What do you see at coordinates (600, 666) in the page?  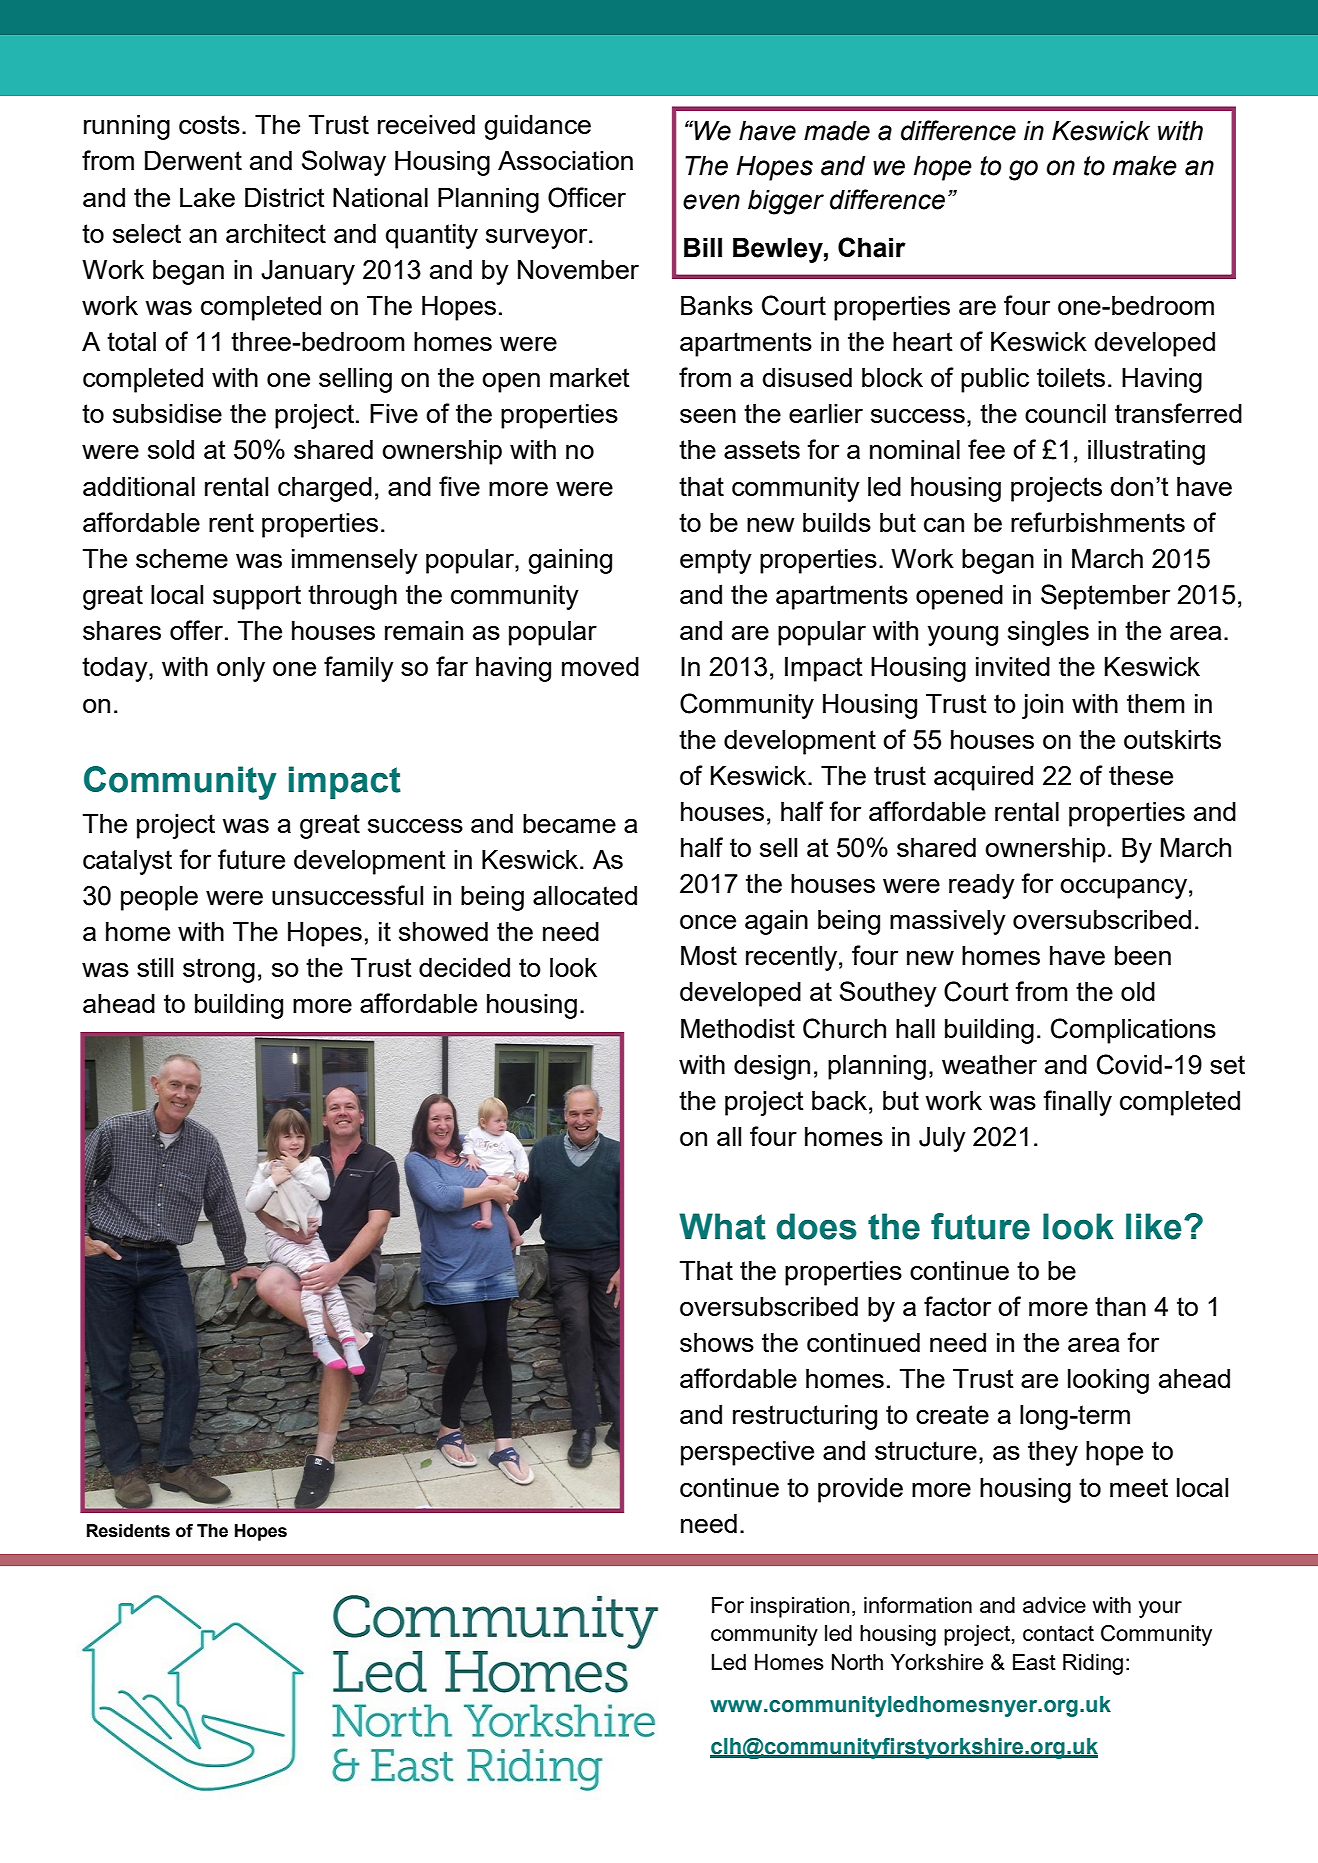 I see `moved` at bounding box center [600, 666].
